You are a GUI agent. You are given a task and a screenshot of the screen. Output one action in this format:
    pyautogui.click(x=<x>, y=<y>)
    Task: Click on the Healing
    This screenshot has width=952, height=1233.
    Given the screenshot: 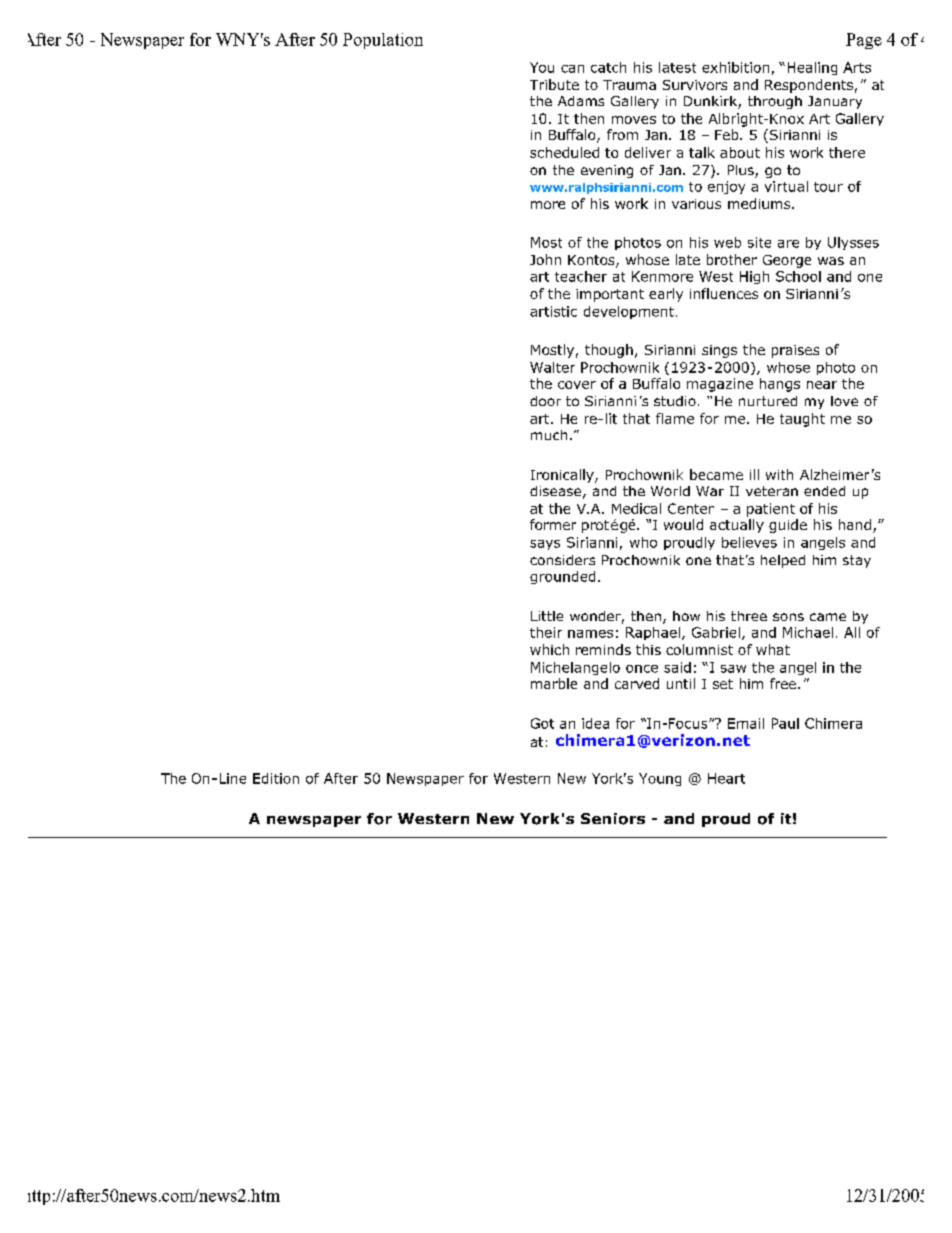 What is the action you would take?
    pyautogui.click(x=812, y=68)
